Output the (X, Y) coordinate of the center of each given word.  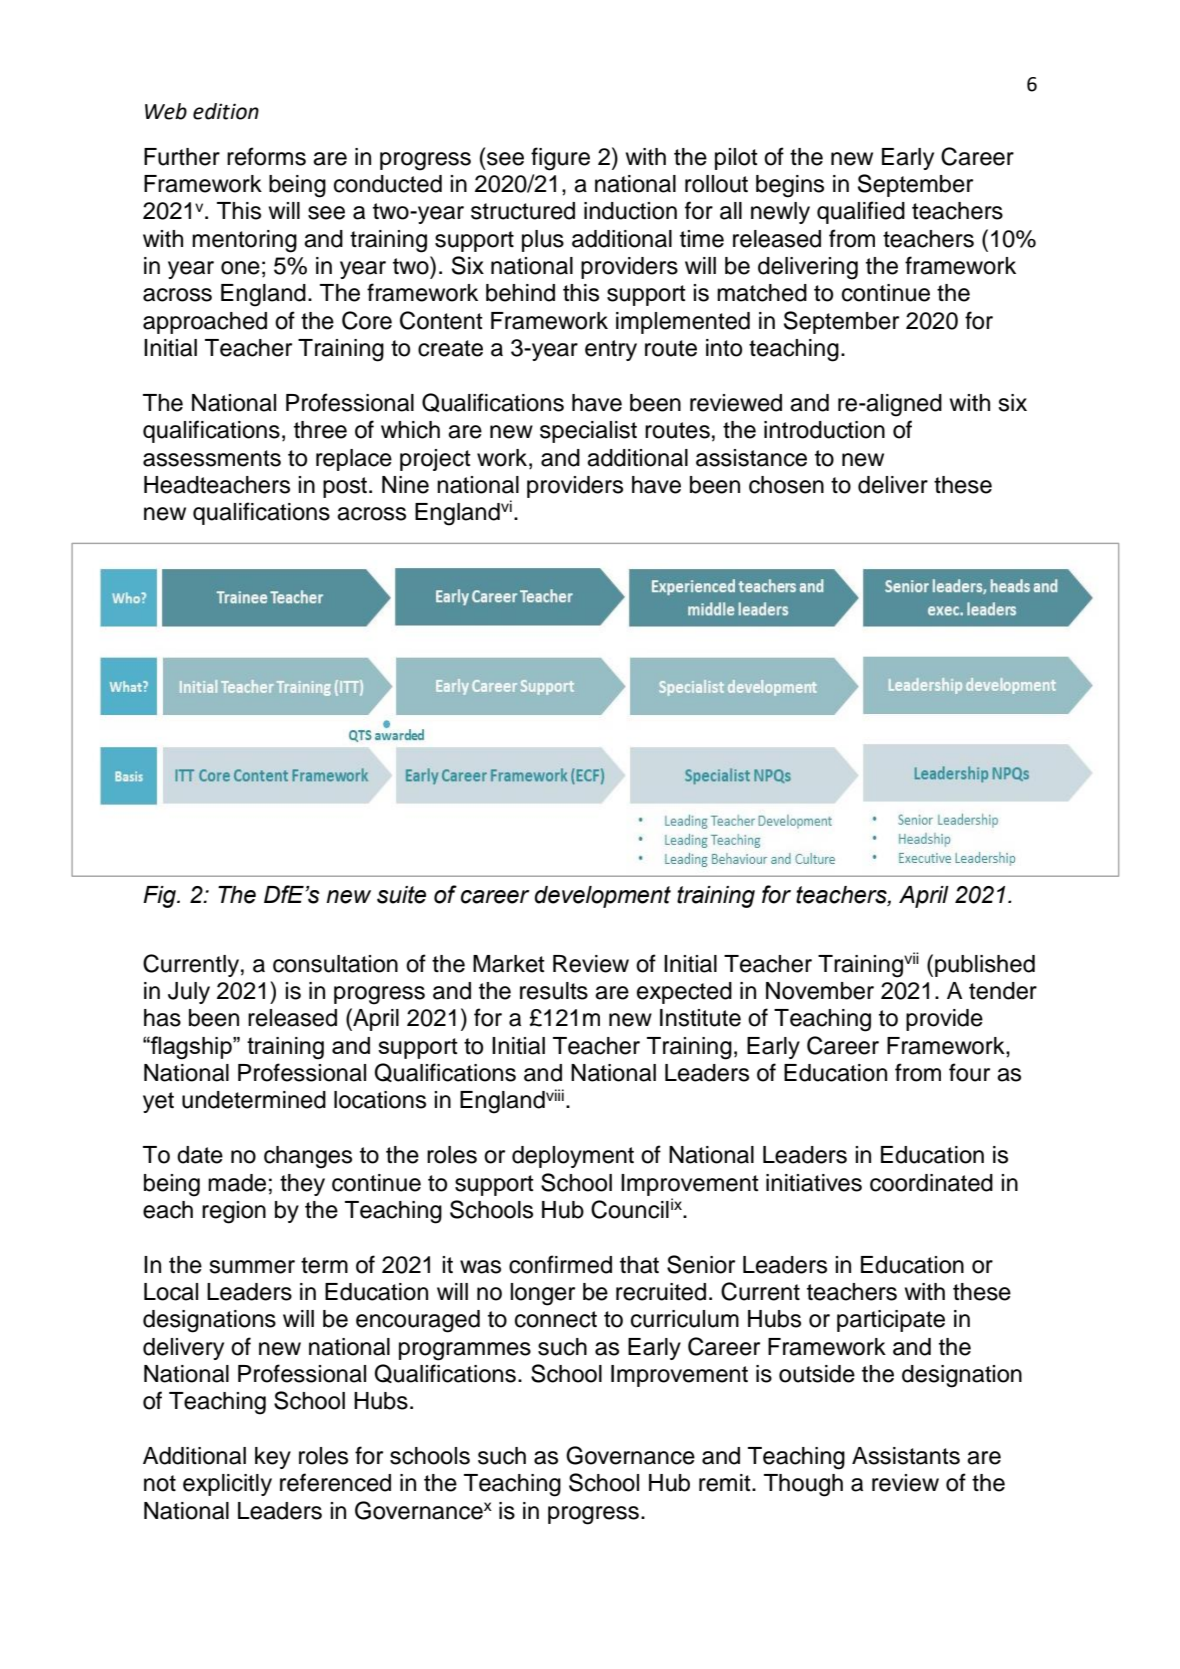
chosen (786, 485)
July (189, 993)
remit (726, 1483)
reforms (266, 156)
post (346, 487)
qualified (861, 212)
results (554, 991)
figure (560, 159)
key (273, 1458)
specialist (588, 432)
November (820, 991)
